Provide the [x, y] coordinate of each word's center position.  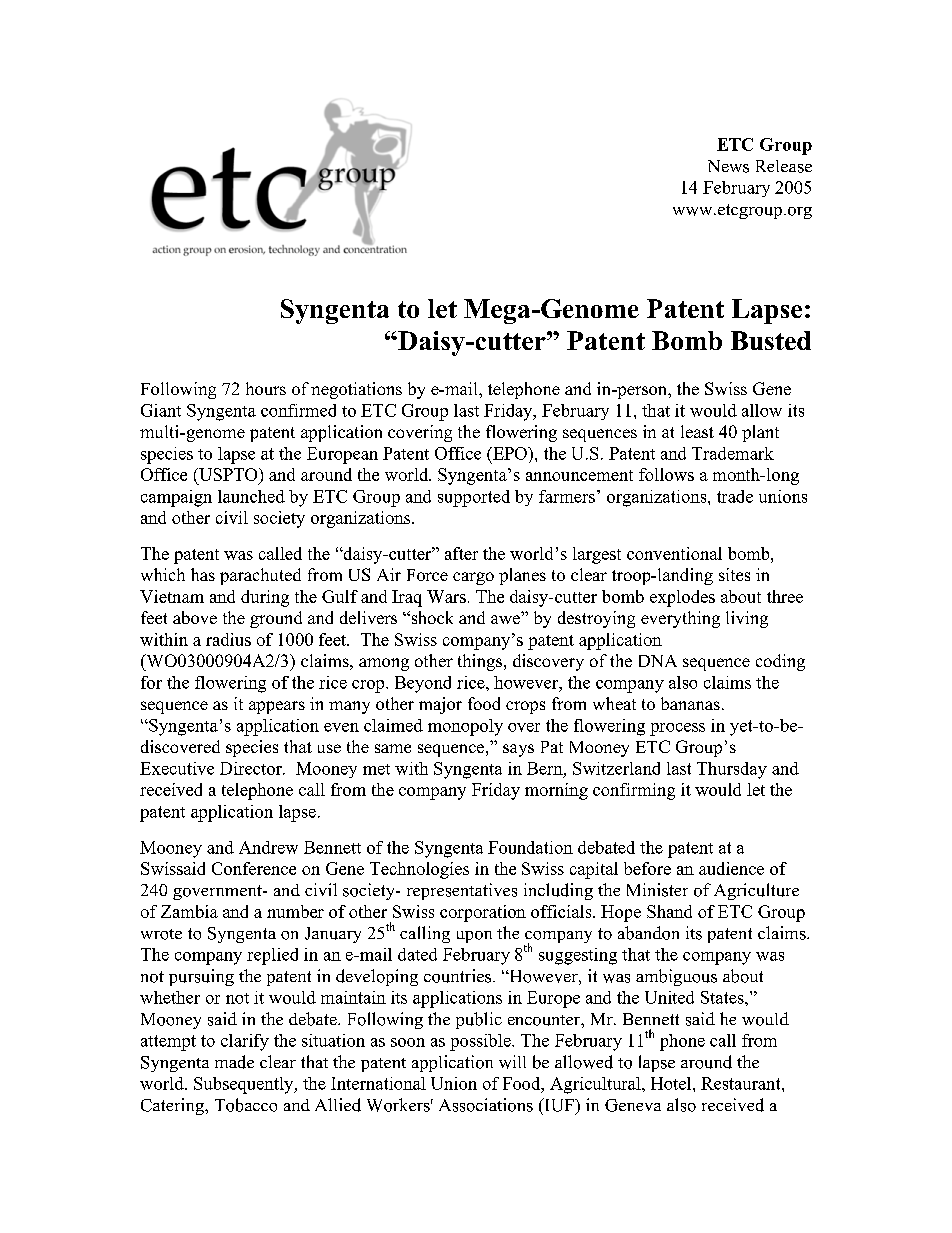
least [697, 431]
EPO [510, 453]
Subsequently [245, 1085]
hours [266, 388]
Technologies [419, 870]
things [480, 662]
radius [228, 639]
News [728, 166]
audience [731, 868]
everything [680, 619]
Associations [486, 1105]
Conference [254, 868]
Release [784, 166]
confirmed [298, 410]
